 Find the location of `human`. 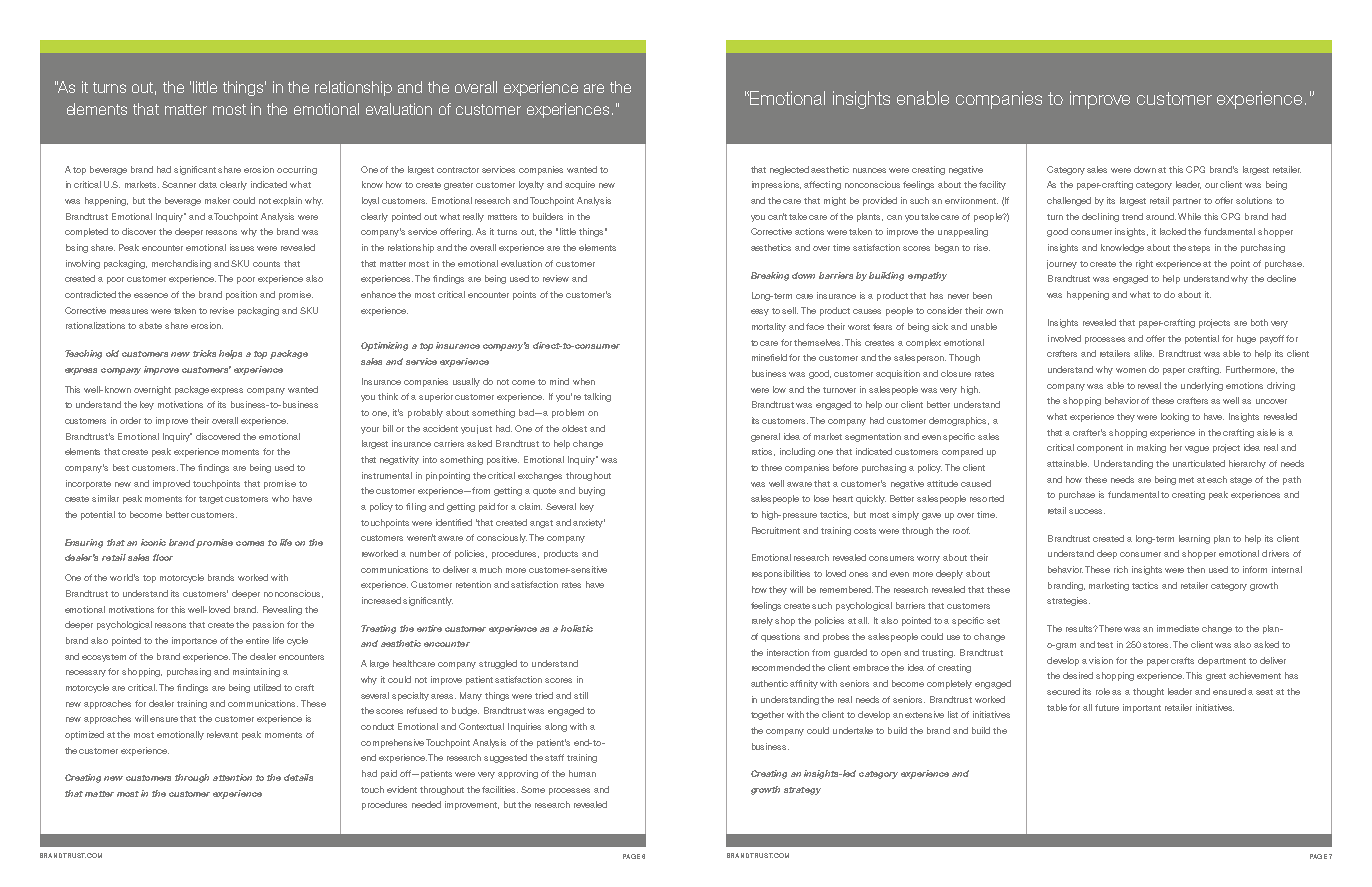

human is located at coordinates (582, 773).
